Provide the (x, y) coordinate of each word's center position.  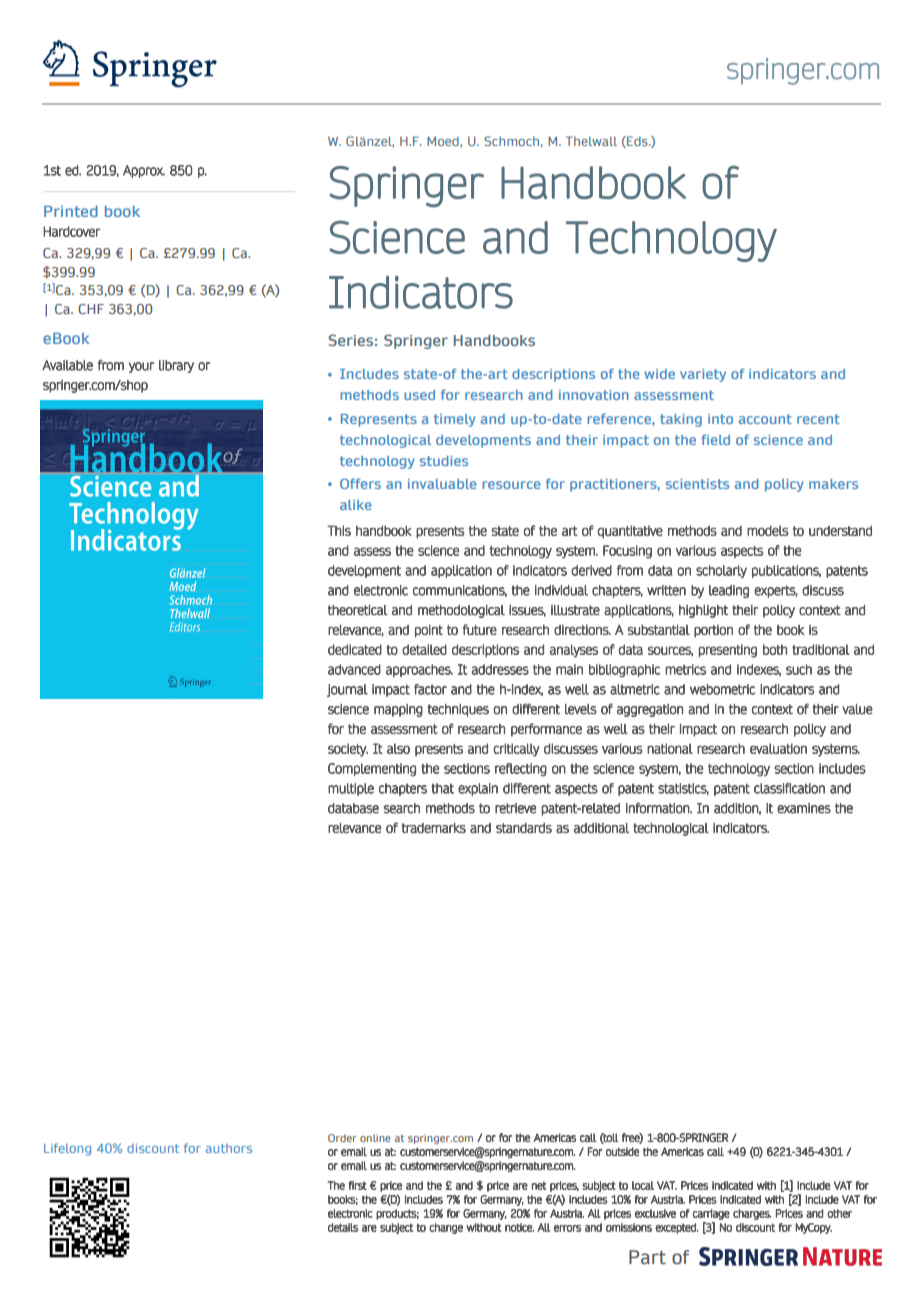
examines (804, 808)
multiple (351, 789)
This (339, 530)
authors (229, 1148)
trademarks (434, 828)
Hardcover (72, 231)
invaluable (442, 484)
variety (703, 375)
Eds (637, 142)
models (768, 530)
